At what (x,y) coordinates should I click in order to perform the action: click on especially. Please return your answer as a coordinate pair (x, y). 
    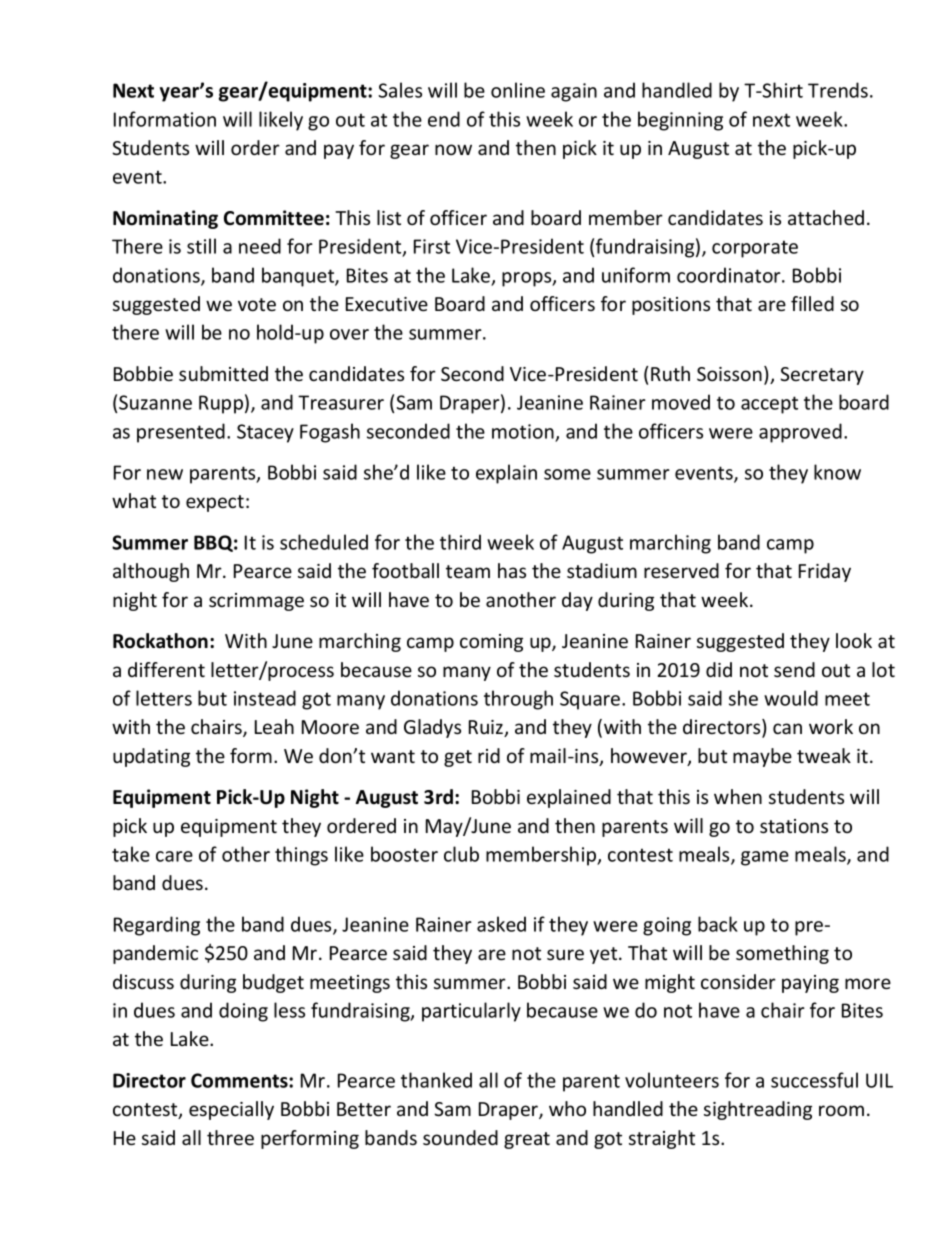
    Looking at the image, I should click on (231, 1110).
